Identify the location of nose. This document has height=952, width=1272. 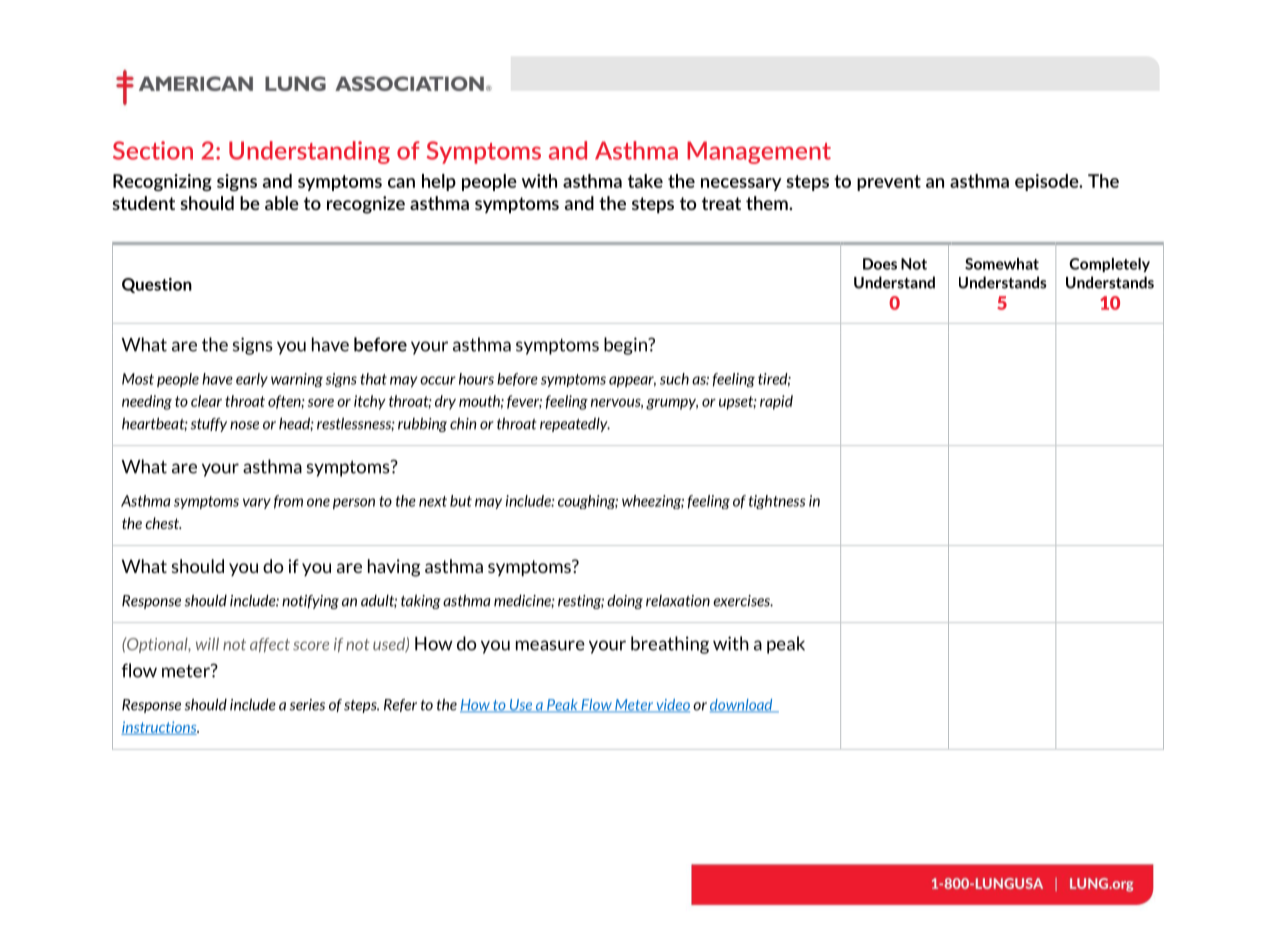
(244, 425).
